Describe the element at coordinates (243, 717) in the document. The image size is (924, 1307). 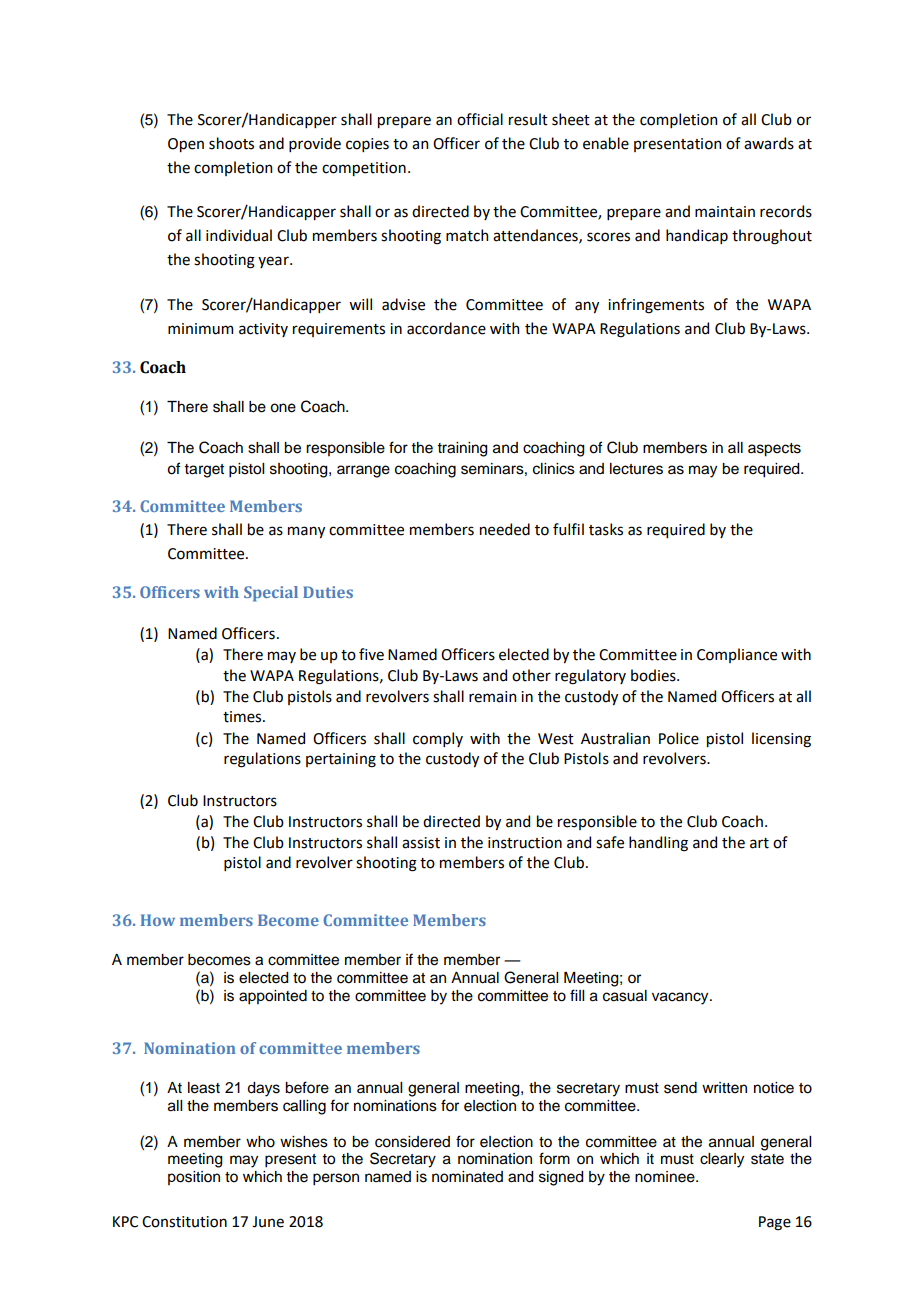
I see `times` at that location.
